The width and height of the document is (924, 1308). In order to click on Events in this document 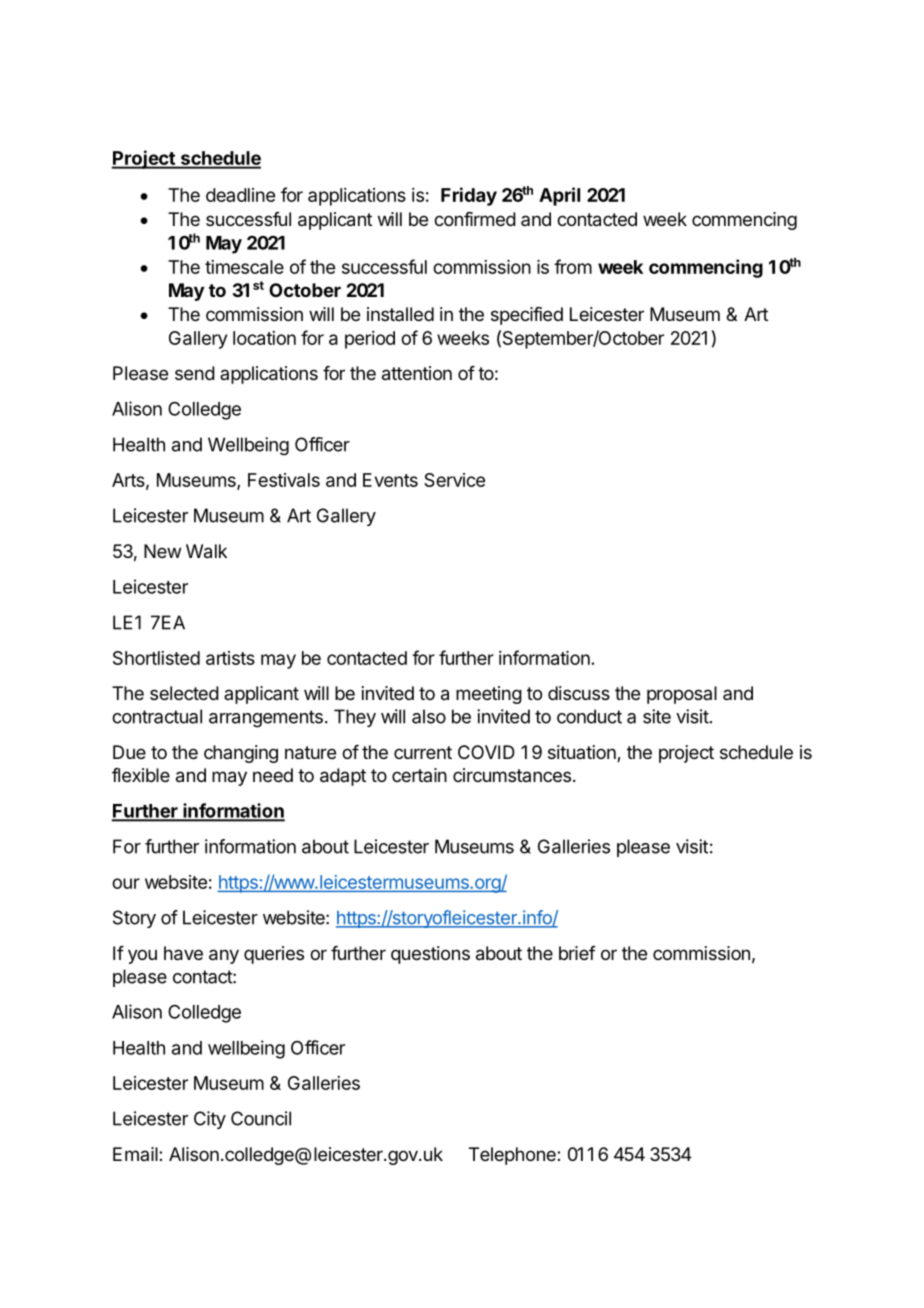, I will do `click(390, 480)`.
